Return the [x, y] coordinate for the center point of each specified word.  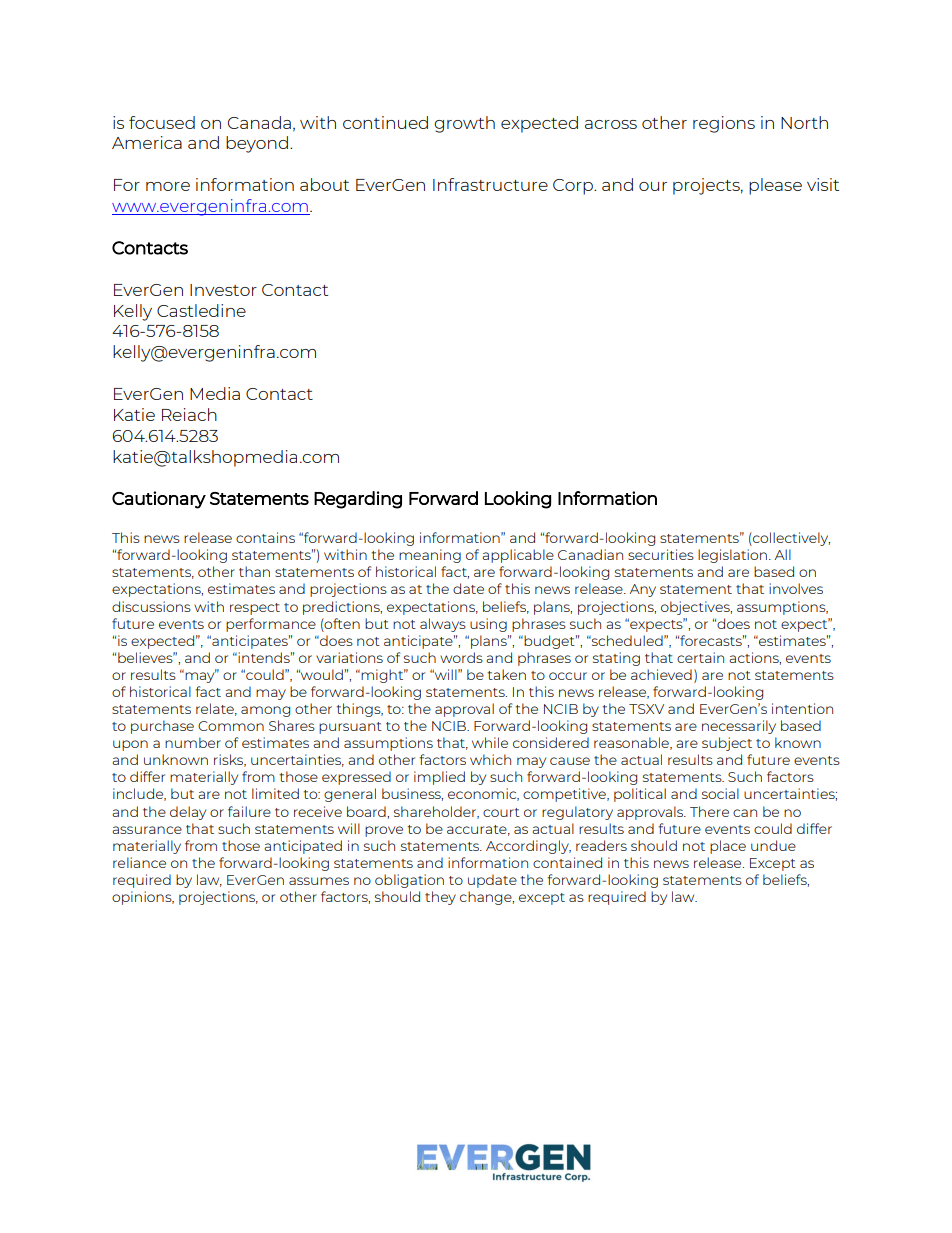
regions [724, 124]
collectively [790, 539]
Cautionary [159, 500]
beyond [257, 144]
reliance [139, 862]
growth [464, 124]
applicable [518, 556]
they [440, 898]
